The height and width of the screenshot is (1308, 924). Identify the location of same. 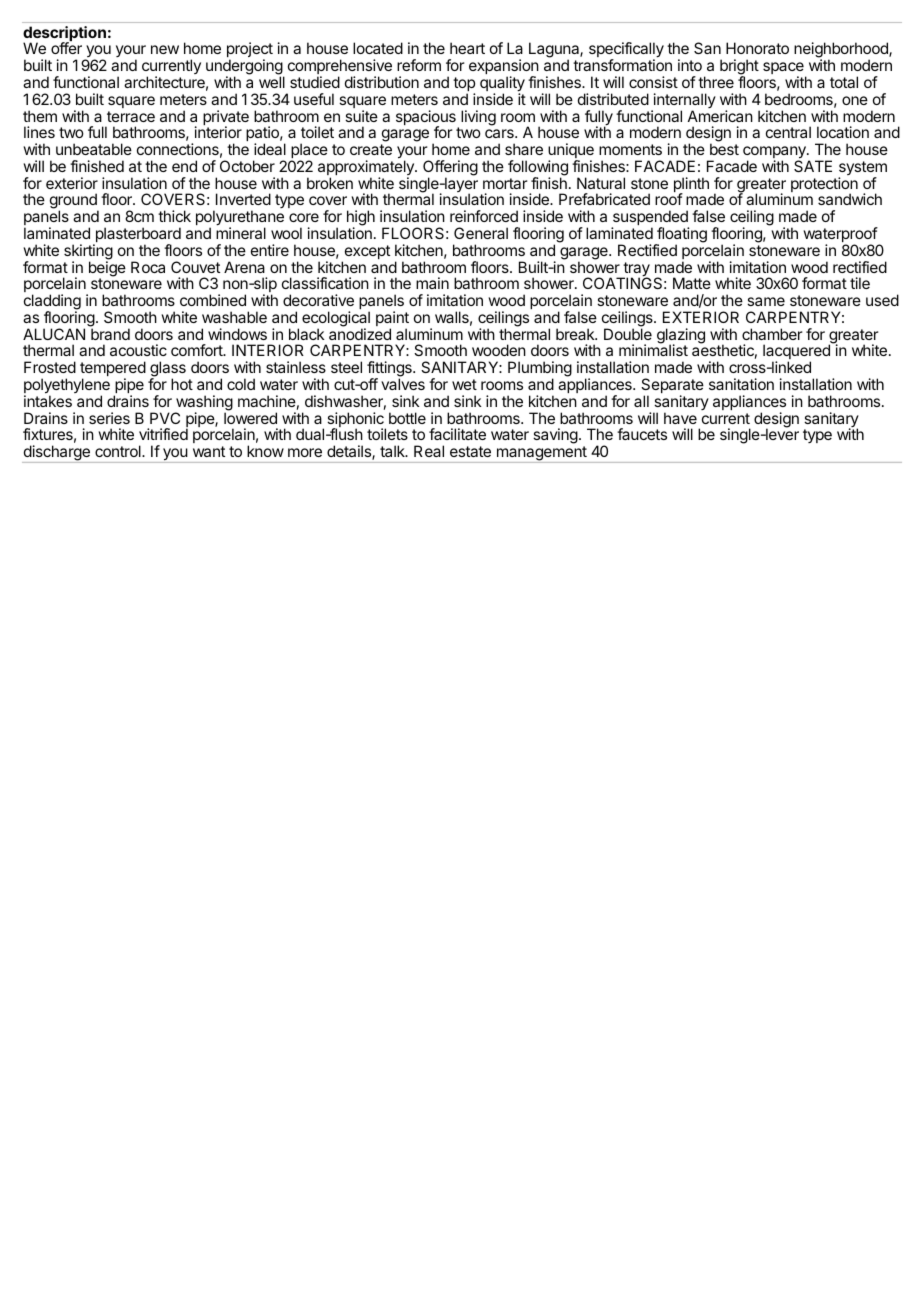
(766, 301).
